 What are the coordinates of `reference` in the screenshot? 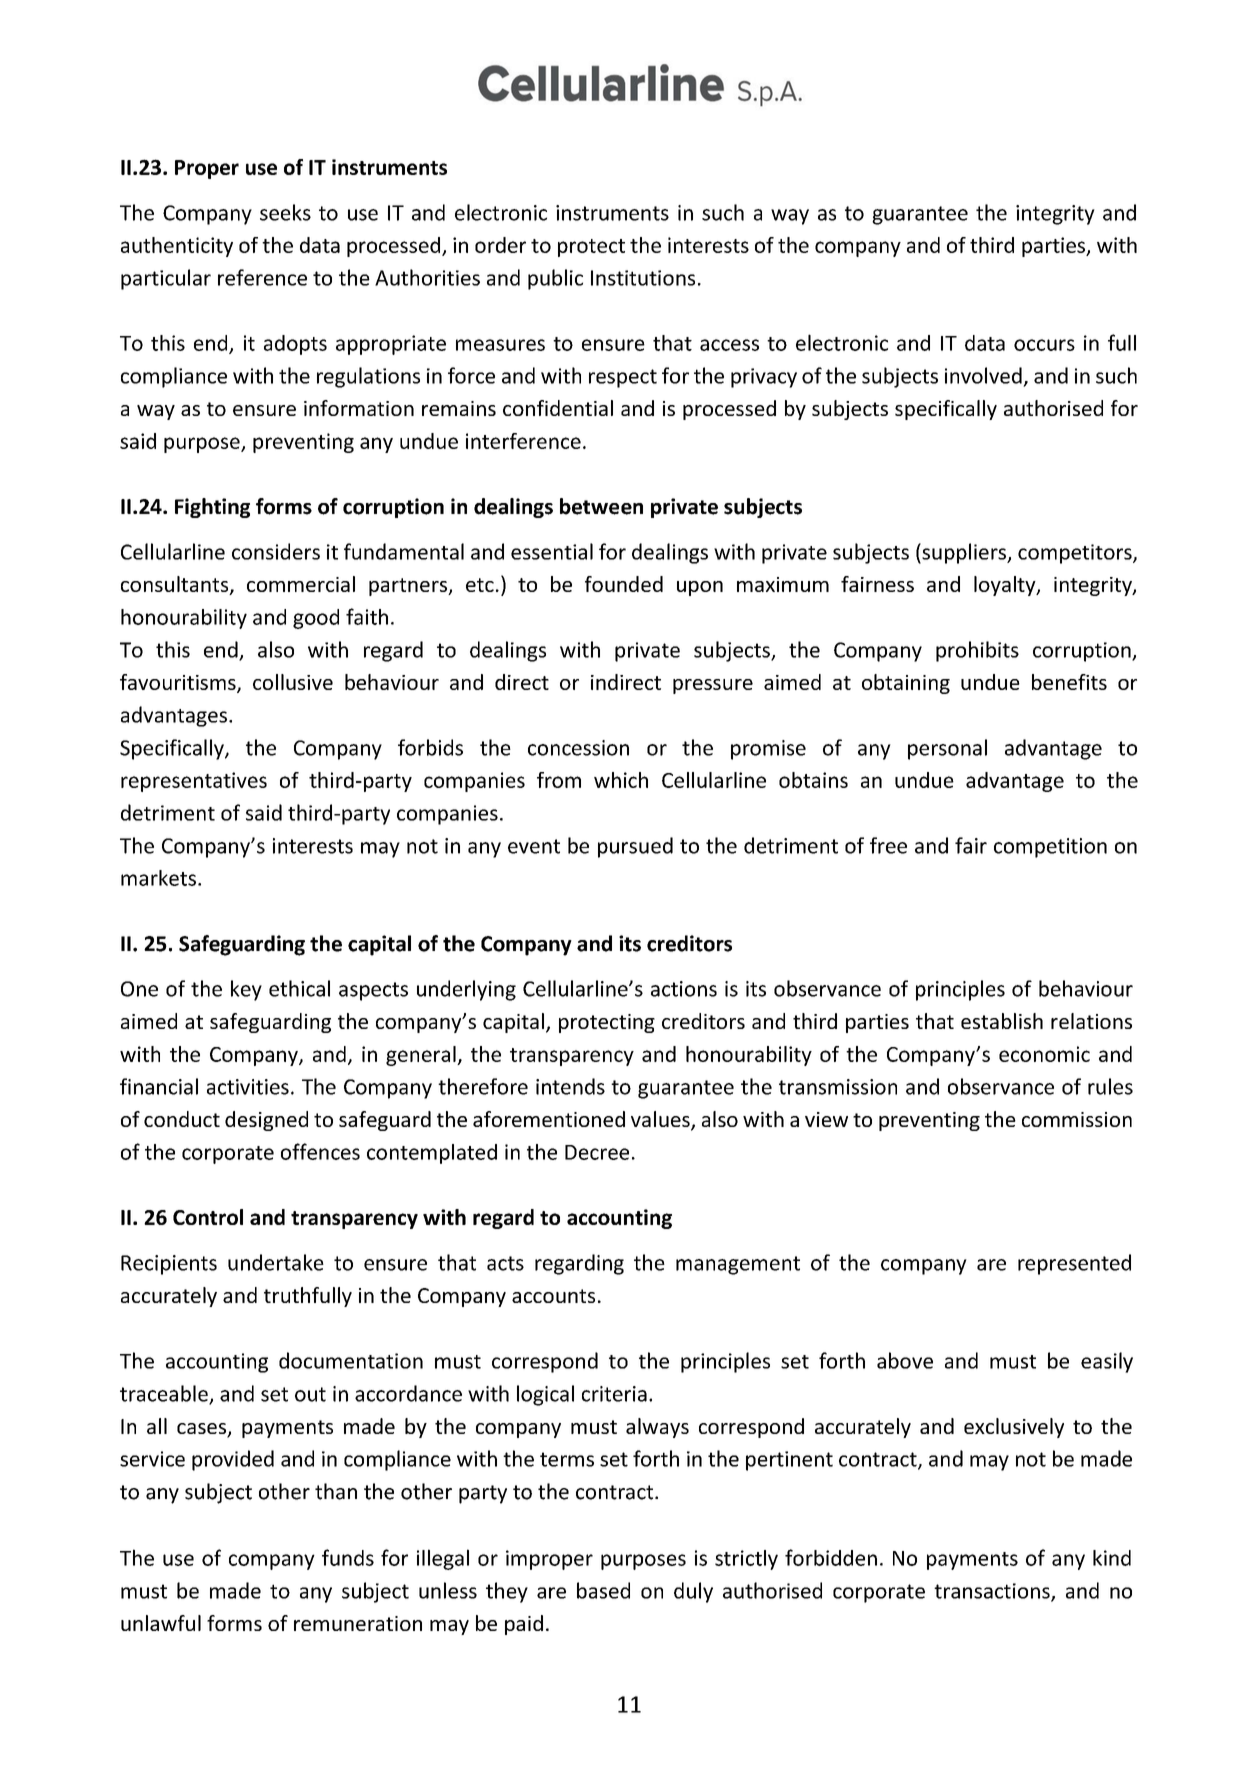 It's located at (262, 277).
